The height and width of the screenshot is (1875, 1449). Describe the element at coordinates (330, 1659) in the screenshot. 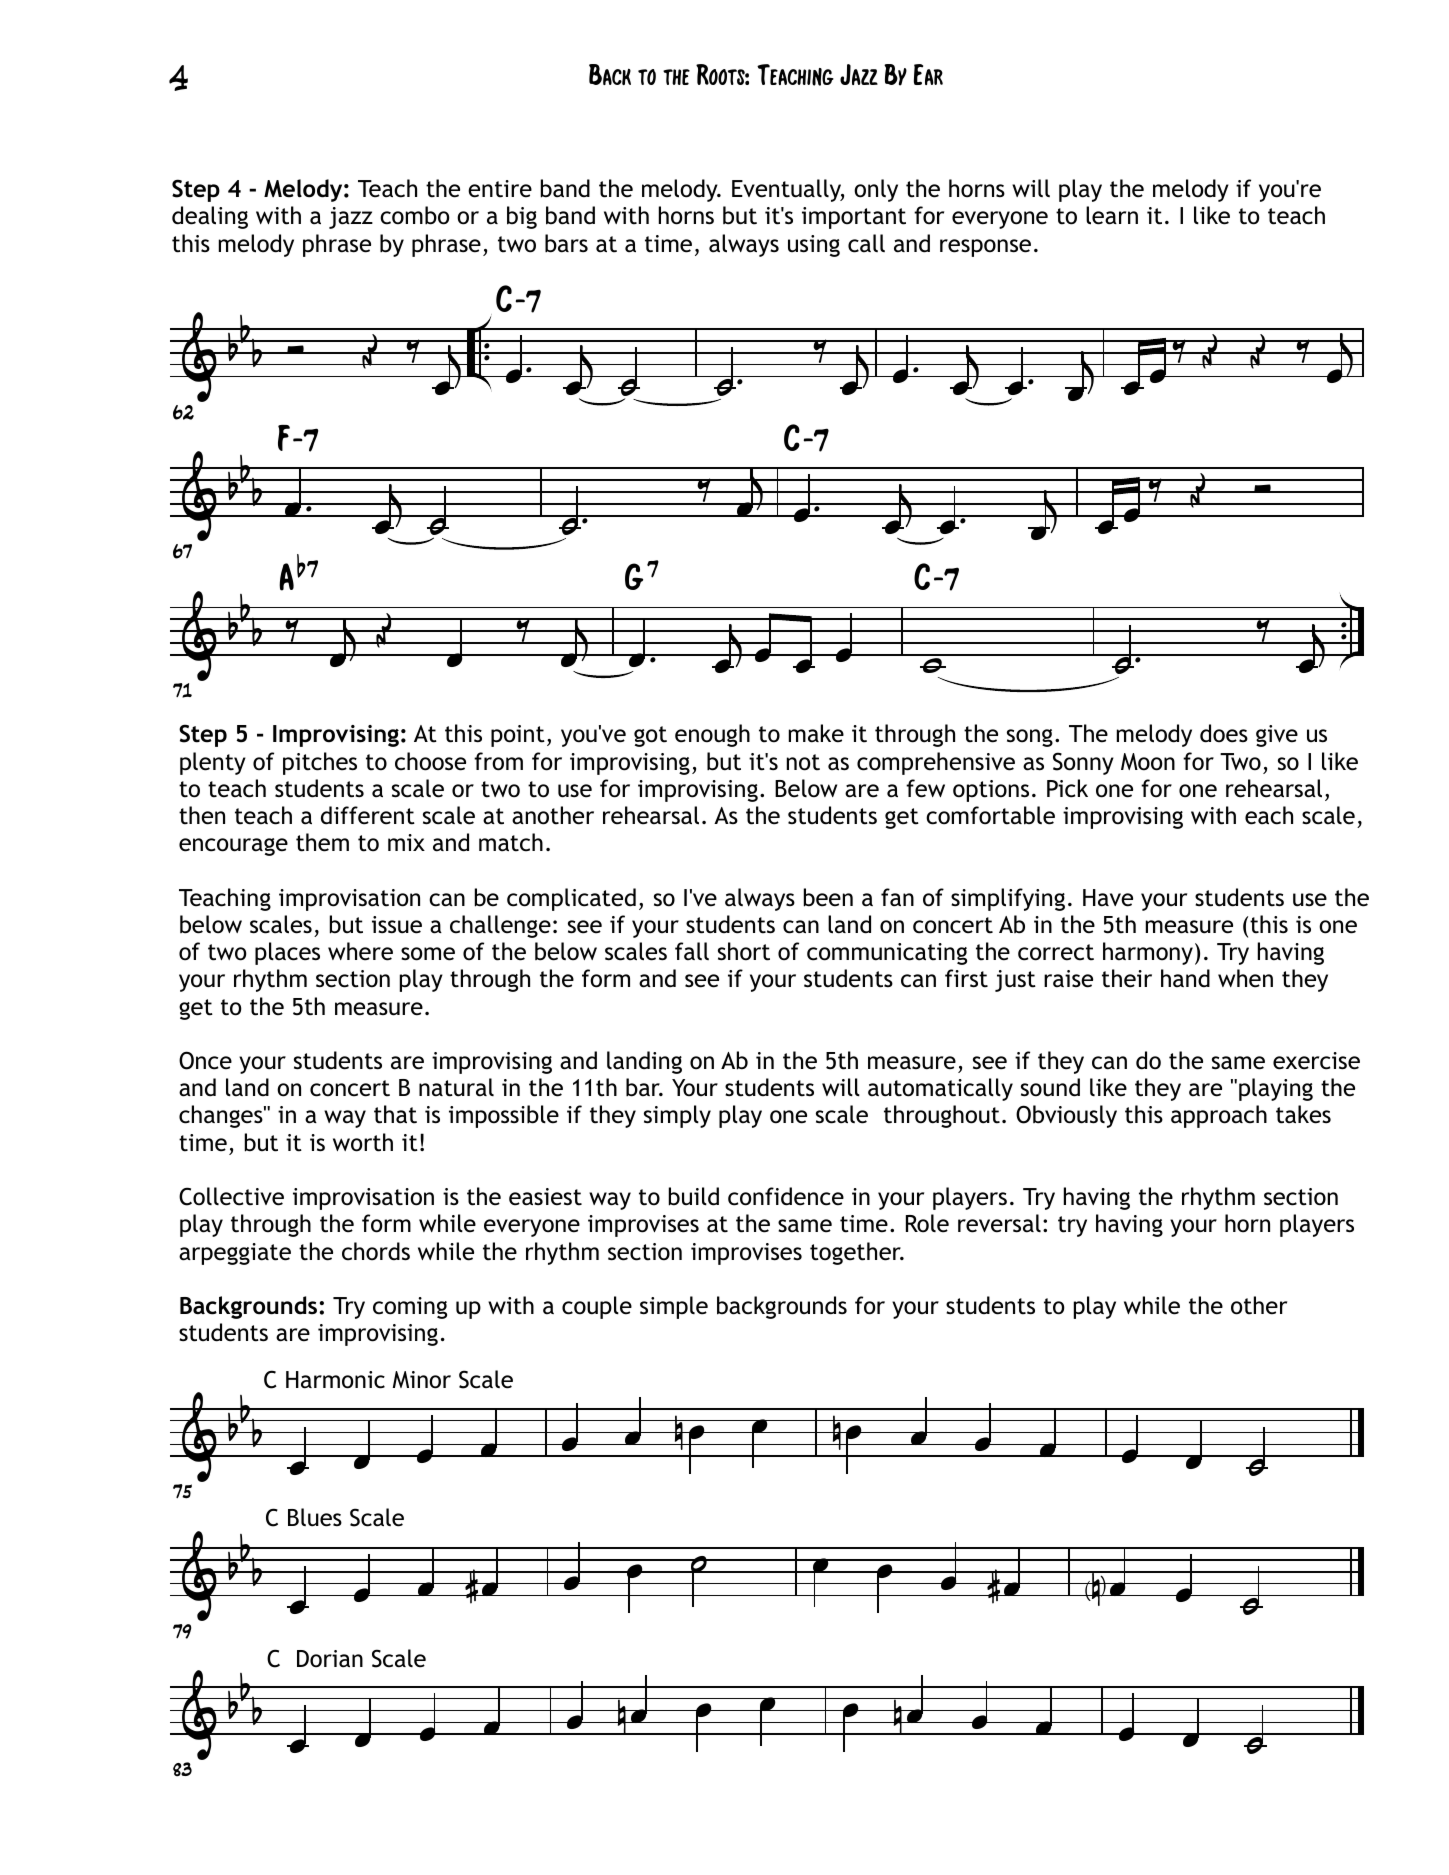

I see `Dorian` at that location.
